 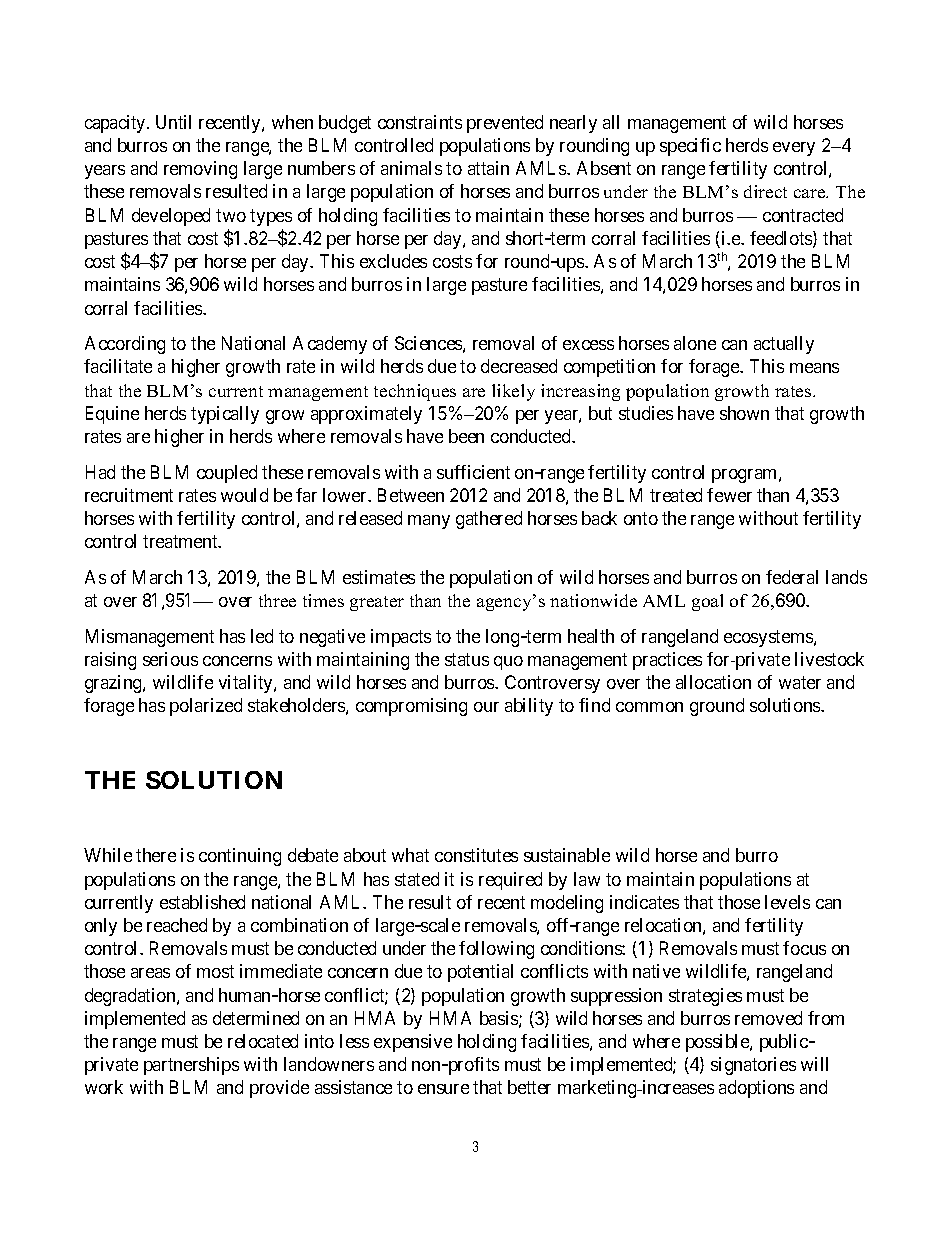 What do you see at coordinates (443, 1089) in the screenshot?
I see `ensure` at bounding box center [443, 1089].
